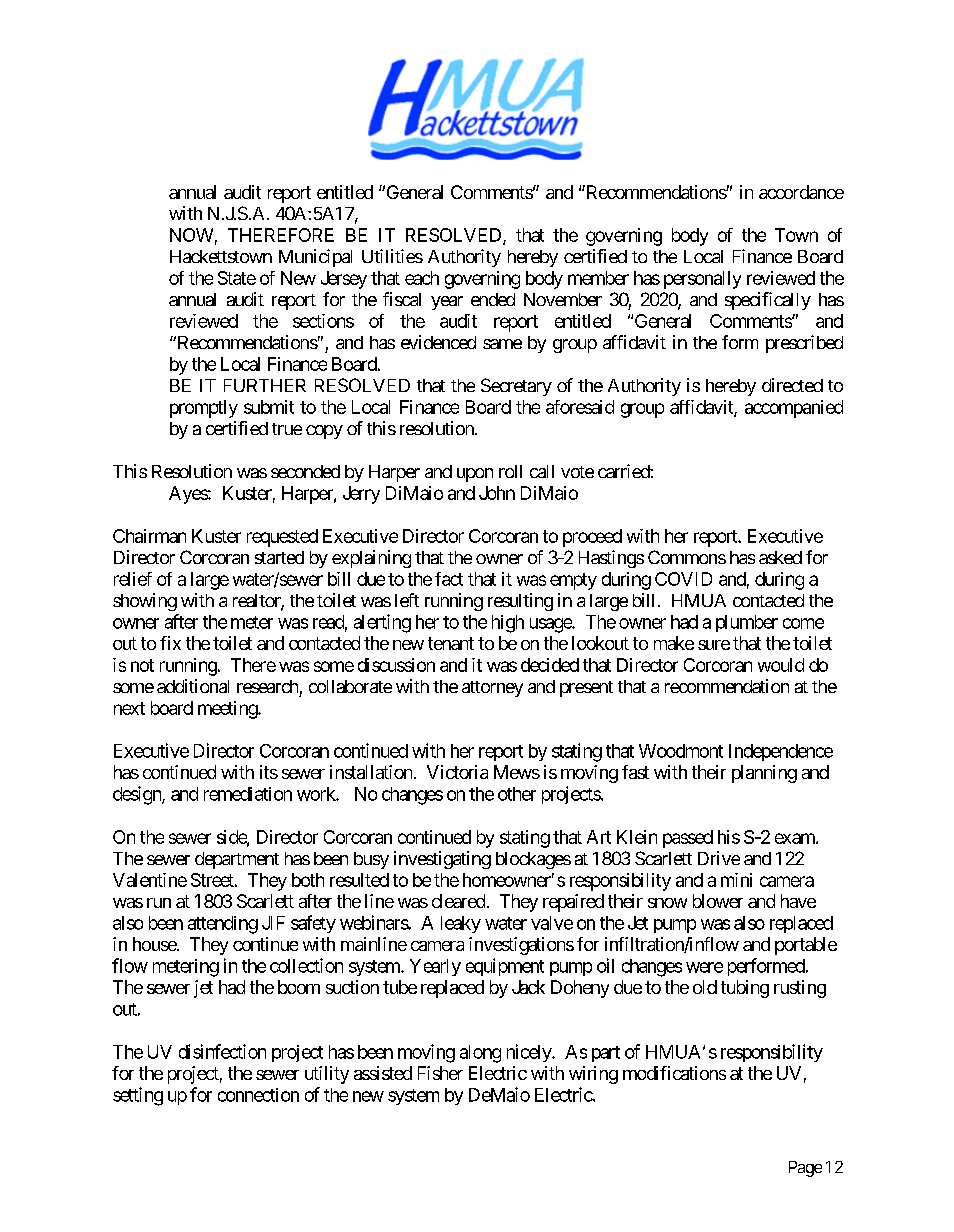 Image resolution: width=954 pixels, height=1232 pixels. What do you see at coordinates (315, 258) in the image?
I see `Municipal` at bounding box center [315, 258].
